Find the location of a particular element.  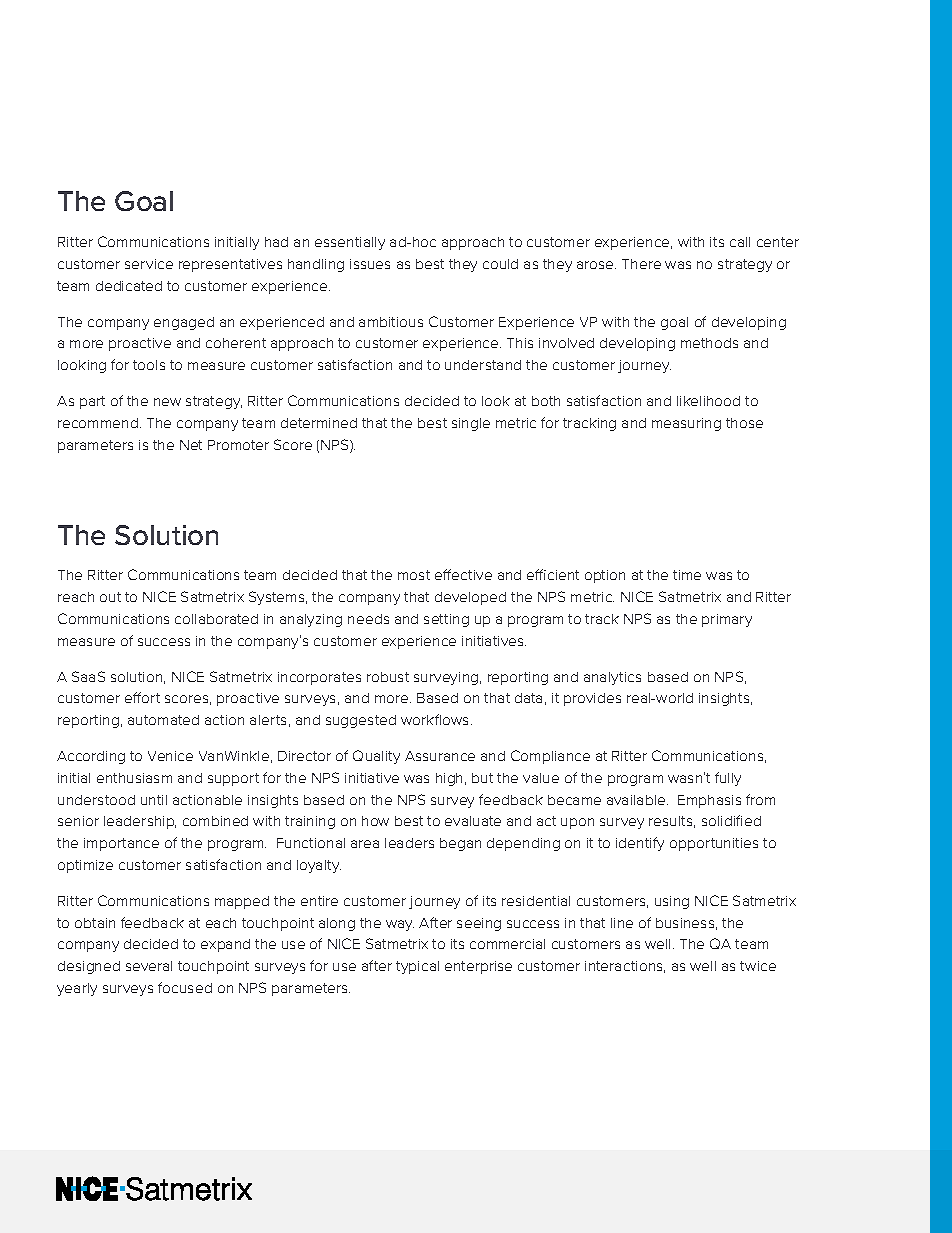

service is located at coordinates (149, 264).
